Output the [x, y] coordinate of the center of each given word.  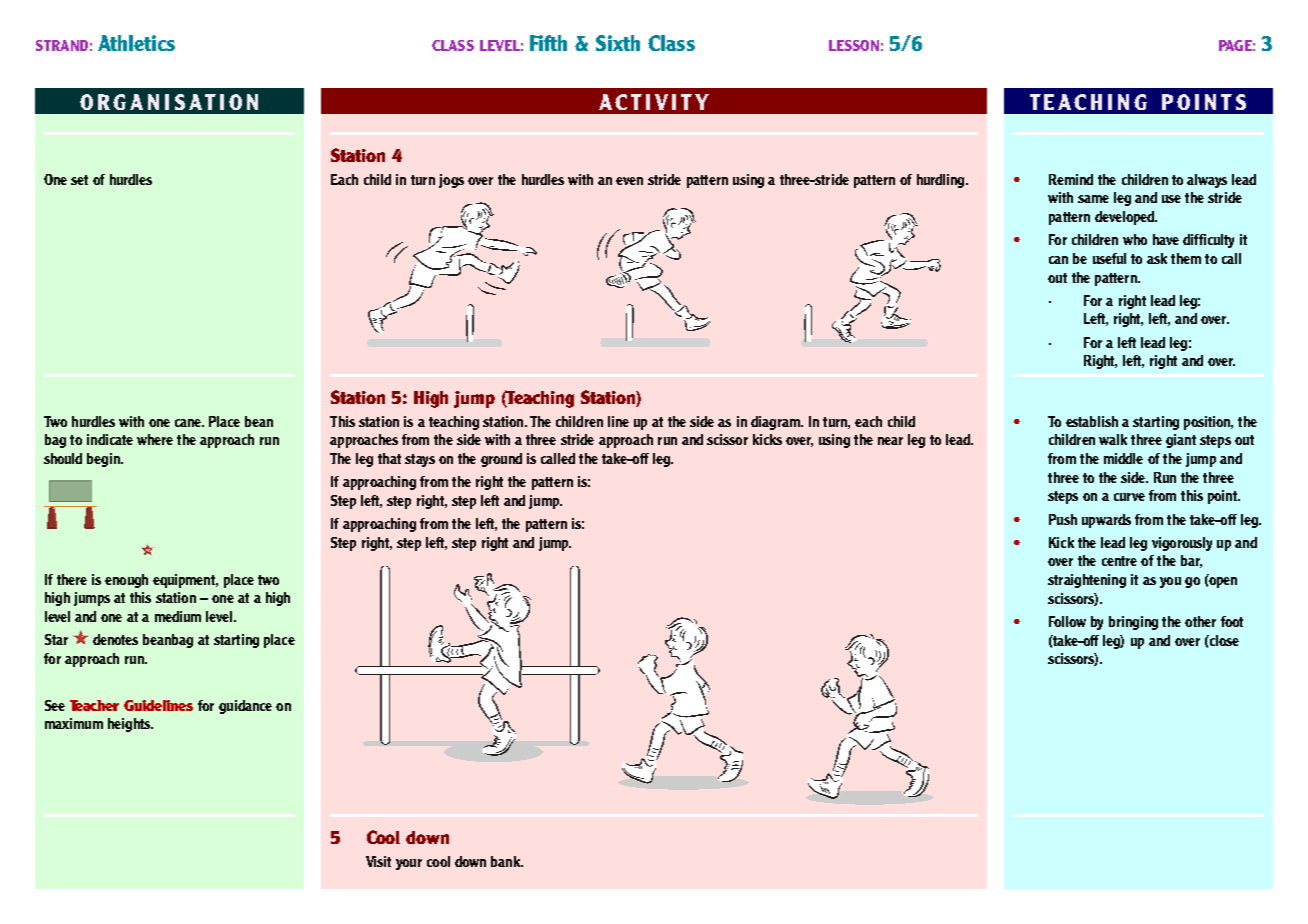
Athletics [136, 43]
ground [501, 460]
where [155, 439]
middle [1123, 458]
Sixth [618, 43]
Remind [1071, 179]
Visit [378, 861]
